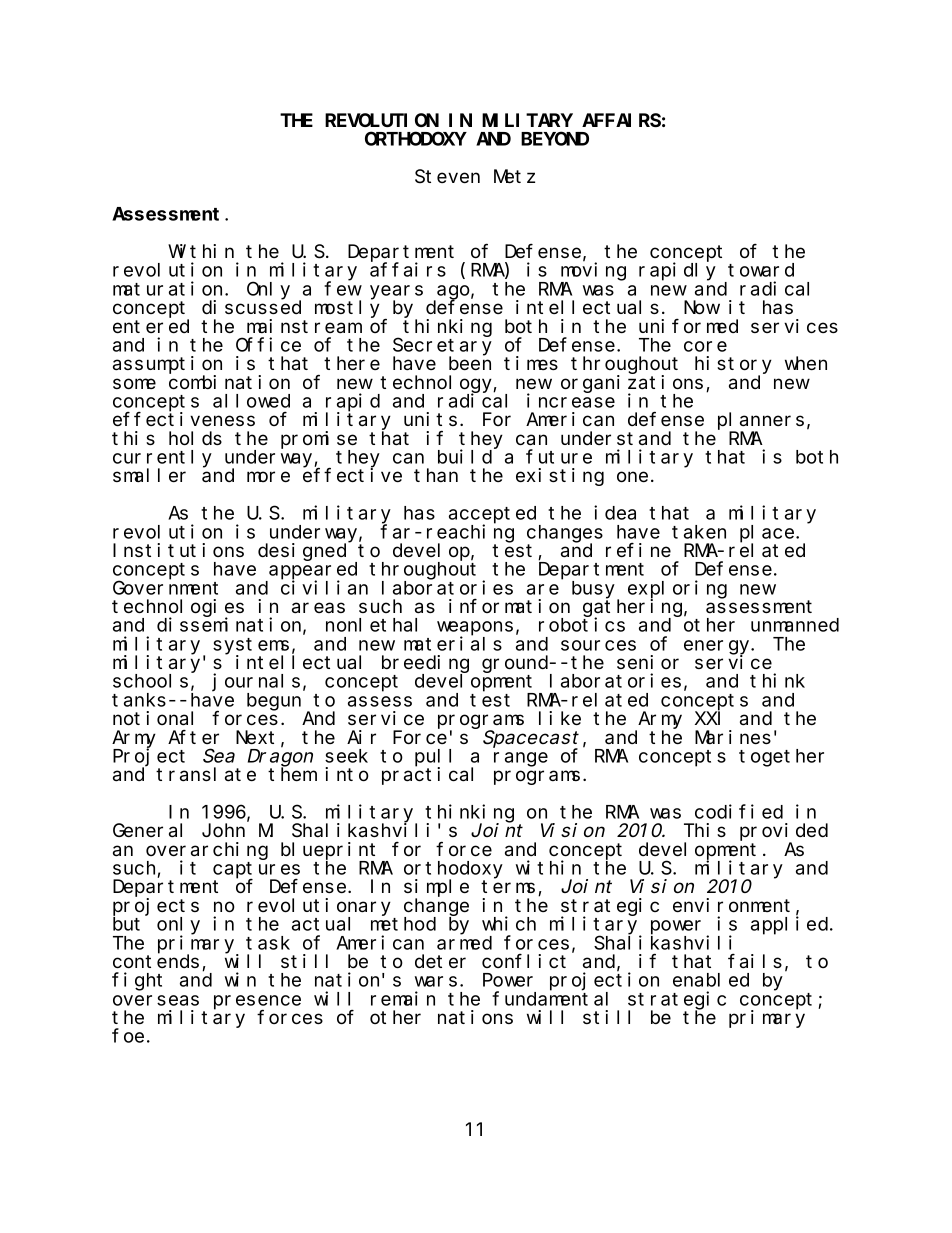 The width and height of the page is (952, 1233). What do you see at coordinates (251, 307) in the page?
I see `discussed` at bounding box center [251, 307].
